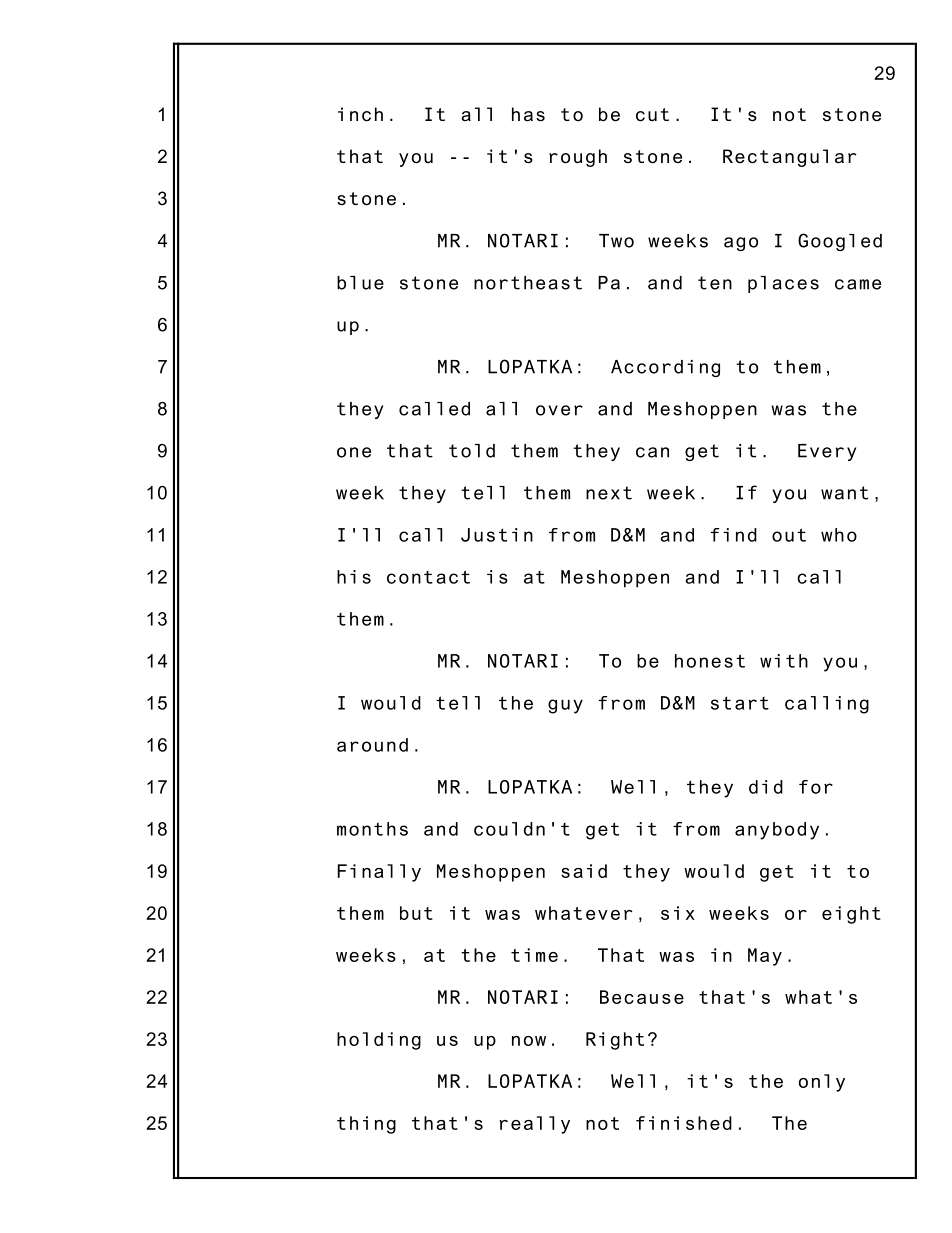 The height and width of the screenshot is (1233, 952). Describe the element at coordinates (578, 158) in the screenshot. I see `rough` at that location.
